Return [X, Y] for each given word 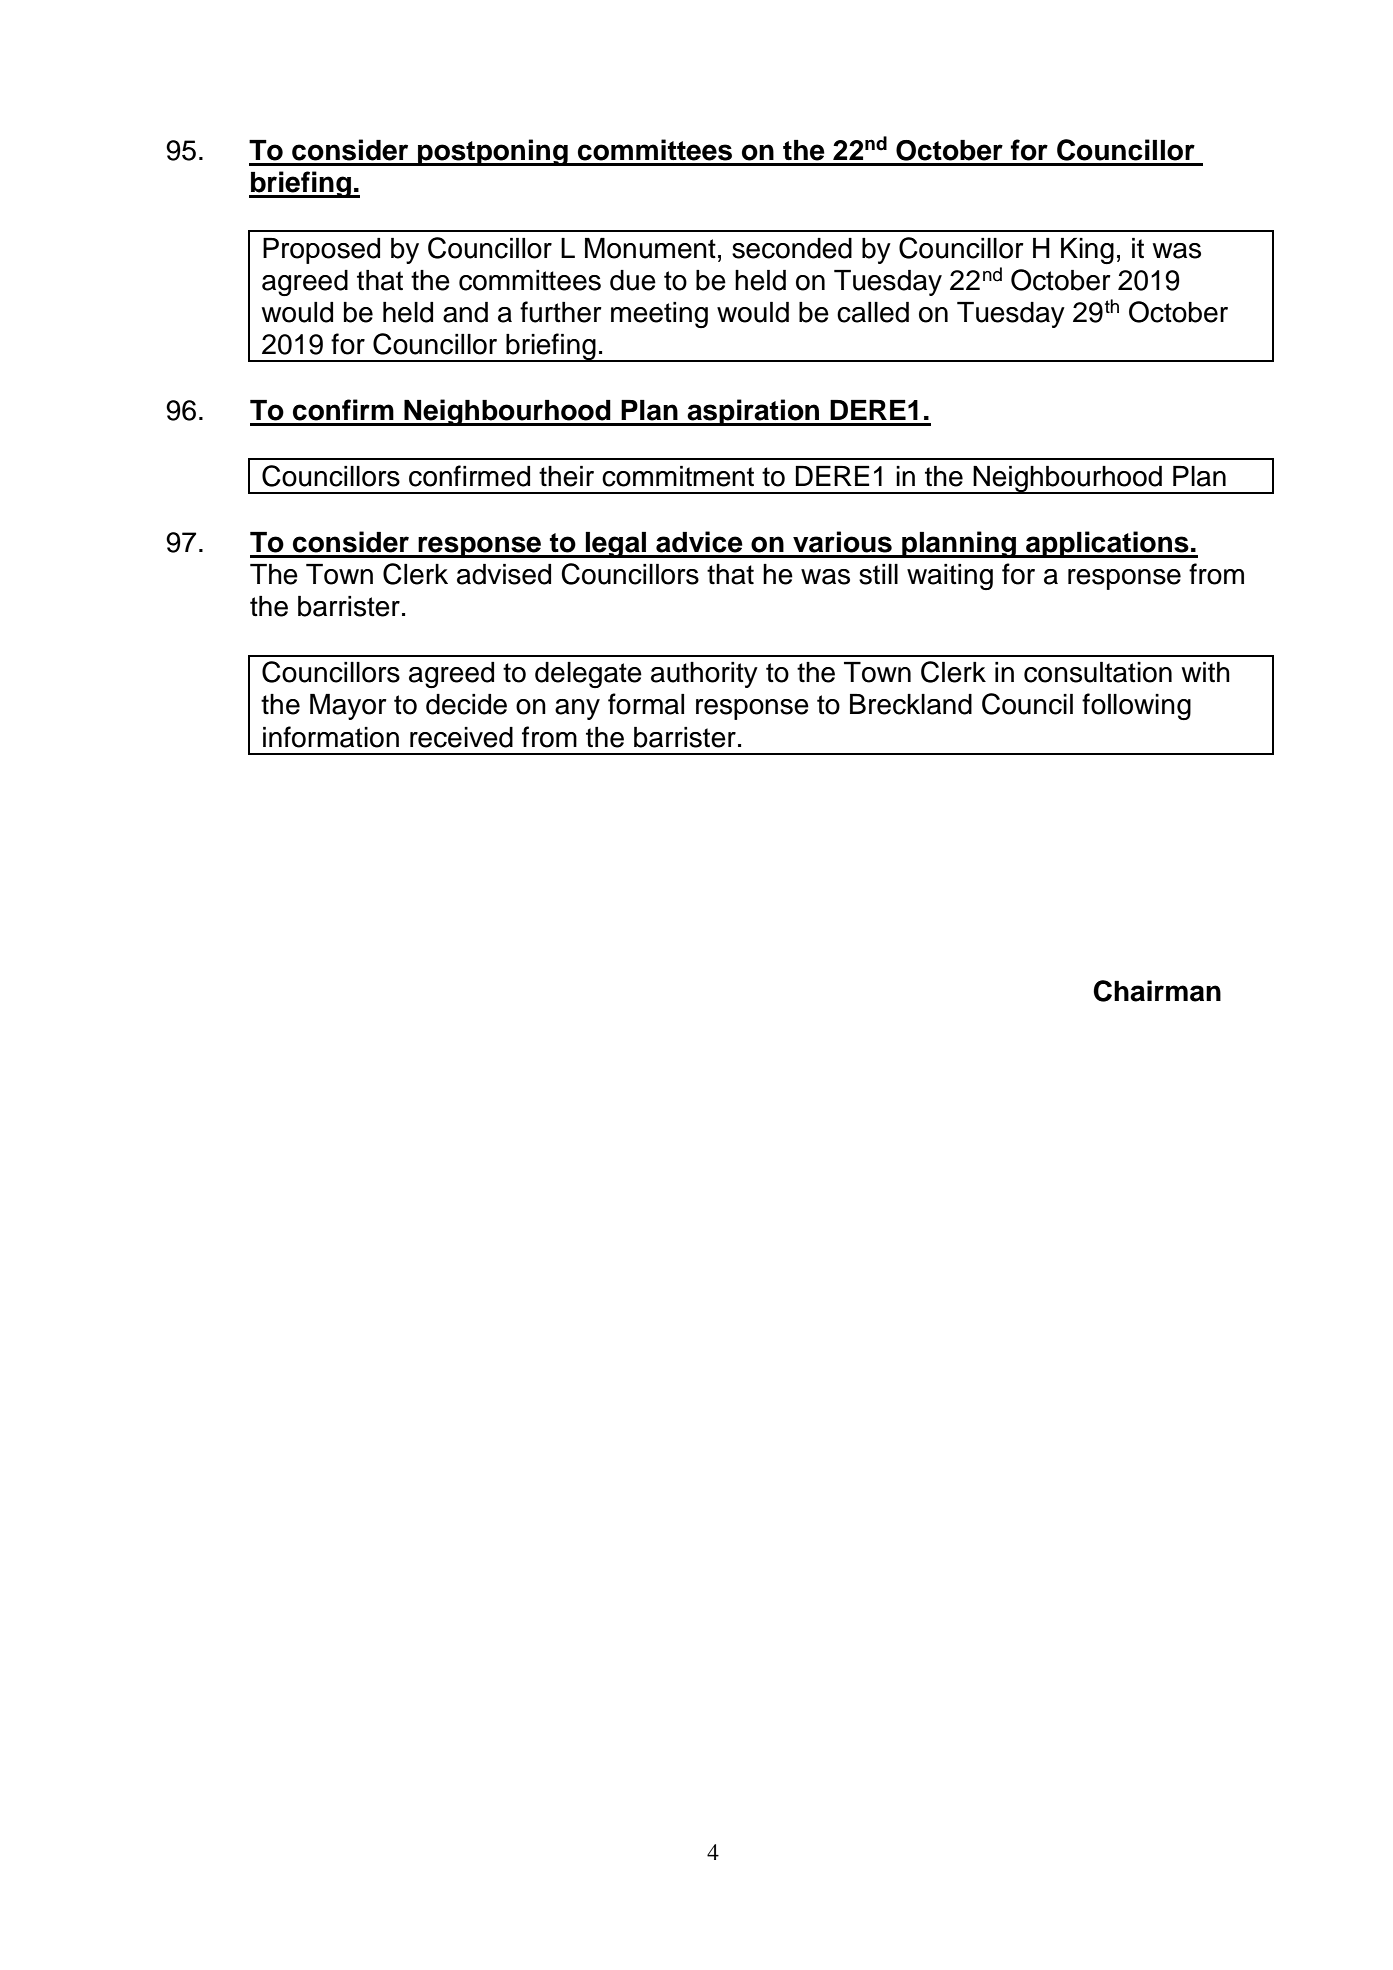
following [1136, 706]
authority [704, 675]
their [566, 476]
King [1087, 251]
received [461, 737]
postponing [493, 152]
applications [1107, 544]
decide [466, 704]
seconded [792, 248]
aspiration [753, 412]
